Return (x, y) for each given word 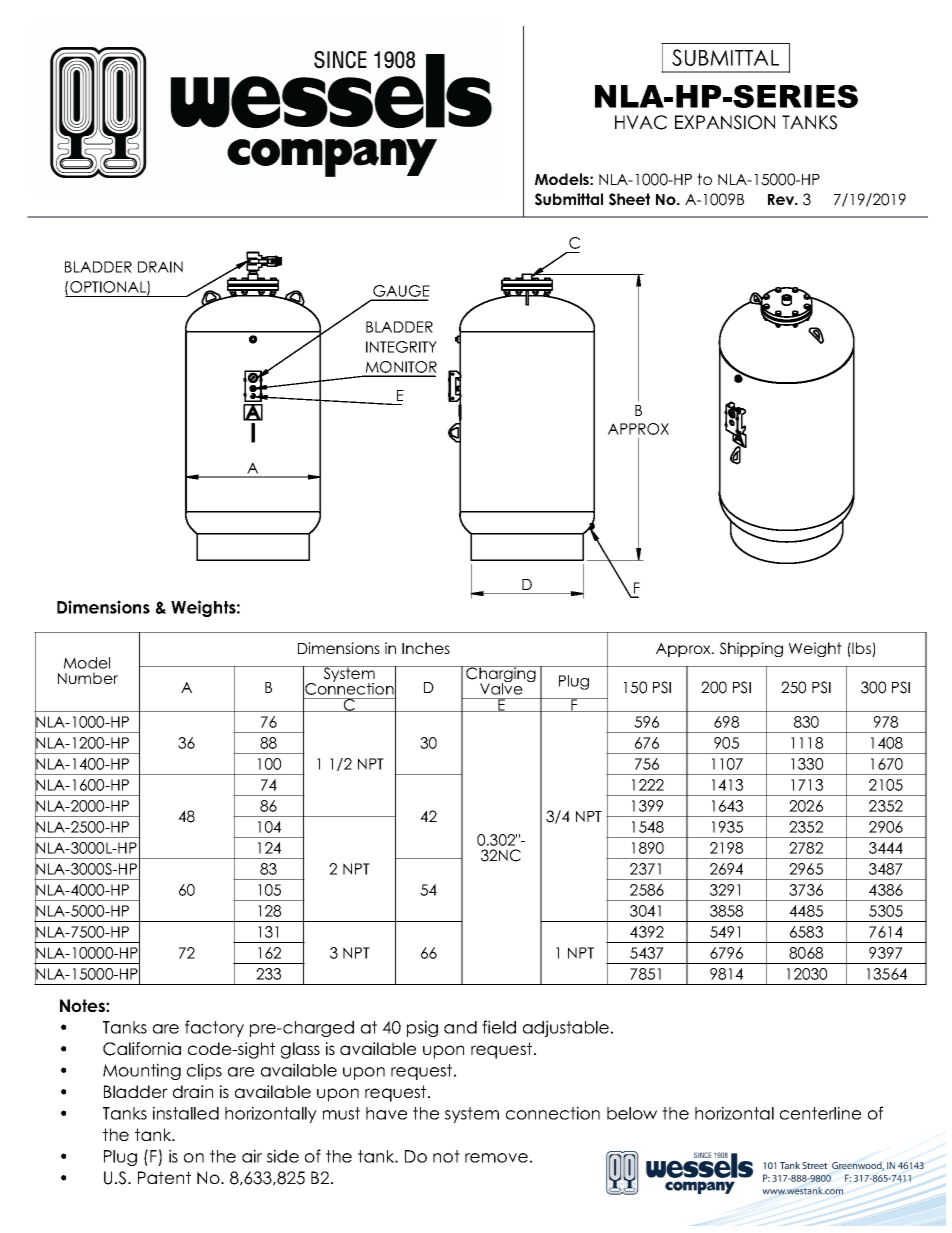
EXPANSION (725, 122)
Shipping (751, 649)
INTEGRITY (401, 347)
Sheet (629, 199)
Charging (501, 675)
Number (88, 678)
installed (186, 1113)
